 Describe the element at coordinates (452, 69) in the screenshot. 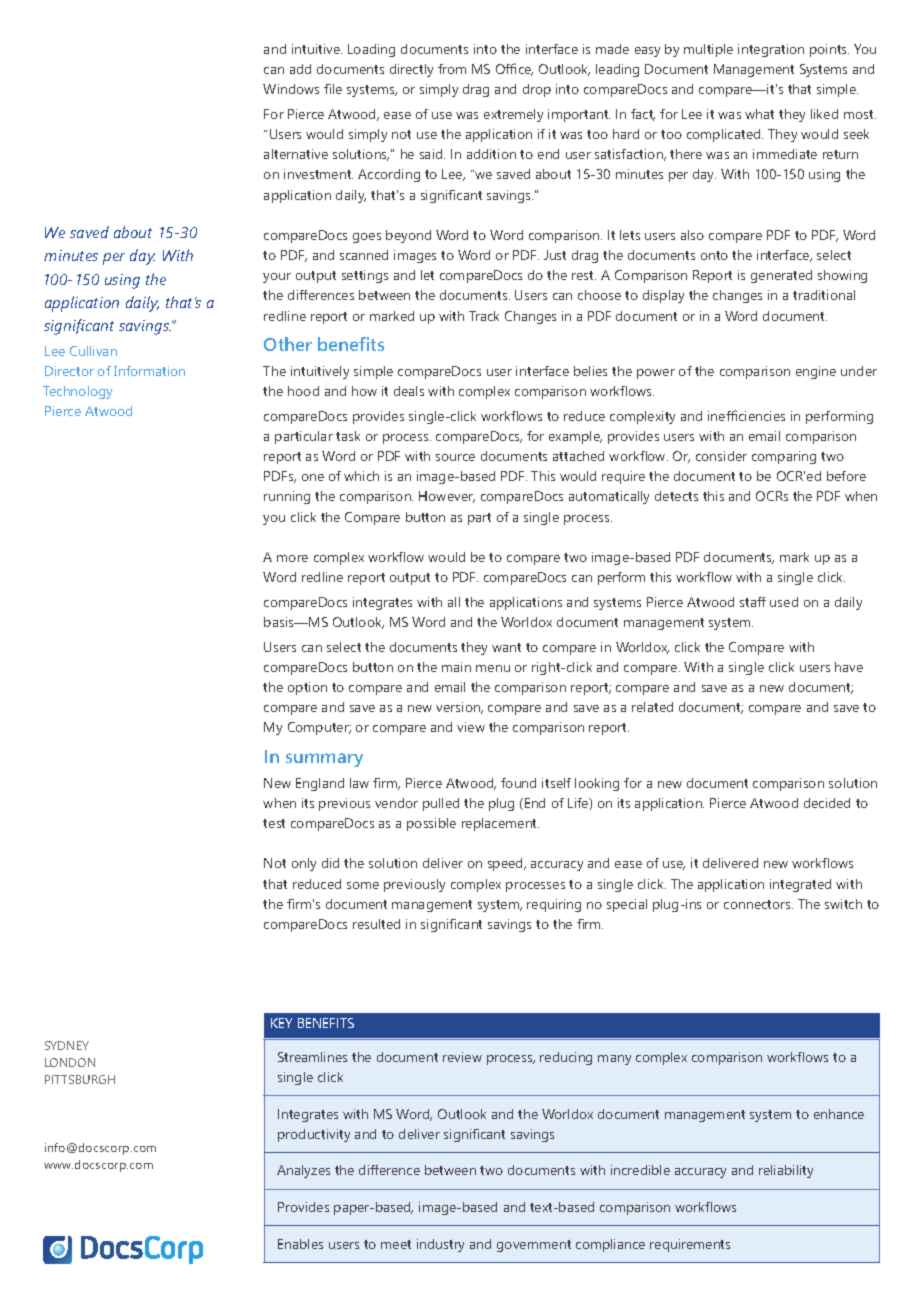

I see `from` at that location.
